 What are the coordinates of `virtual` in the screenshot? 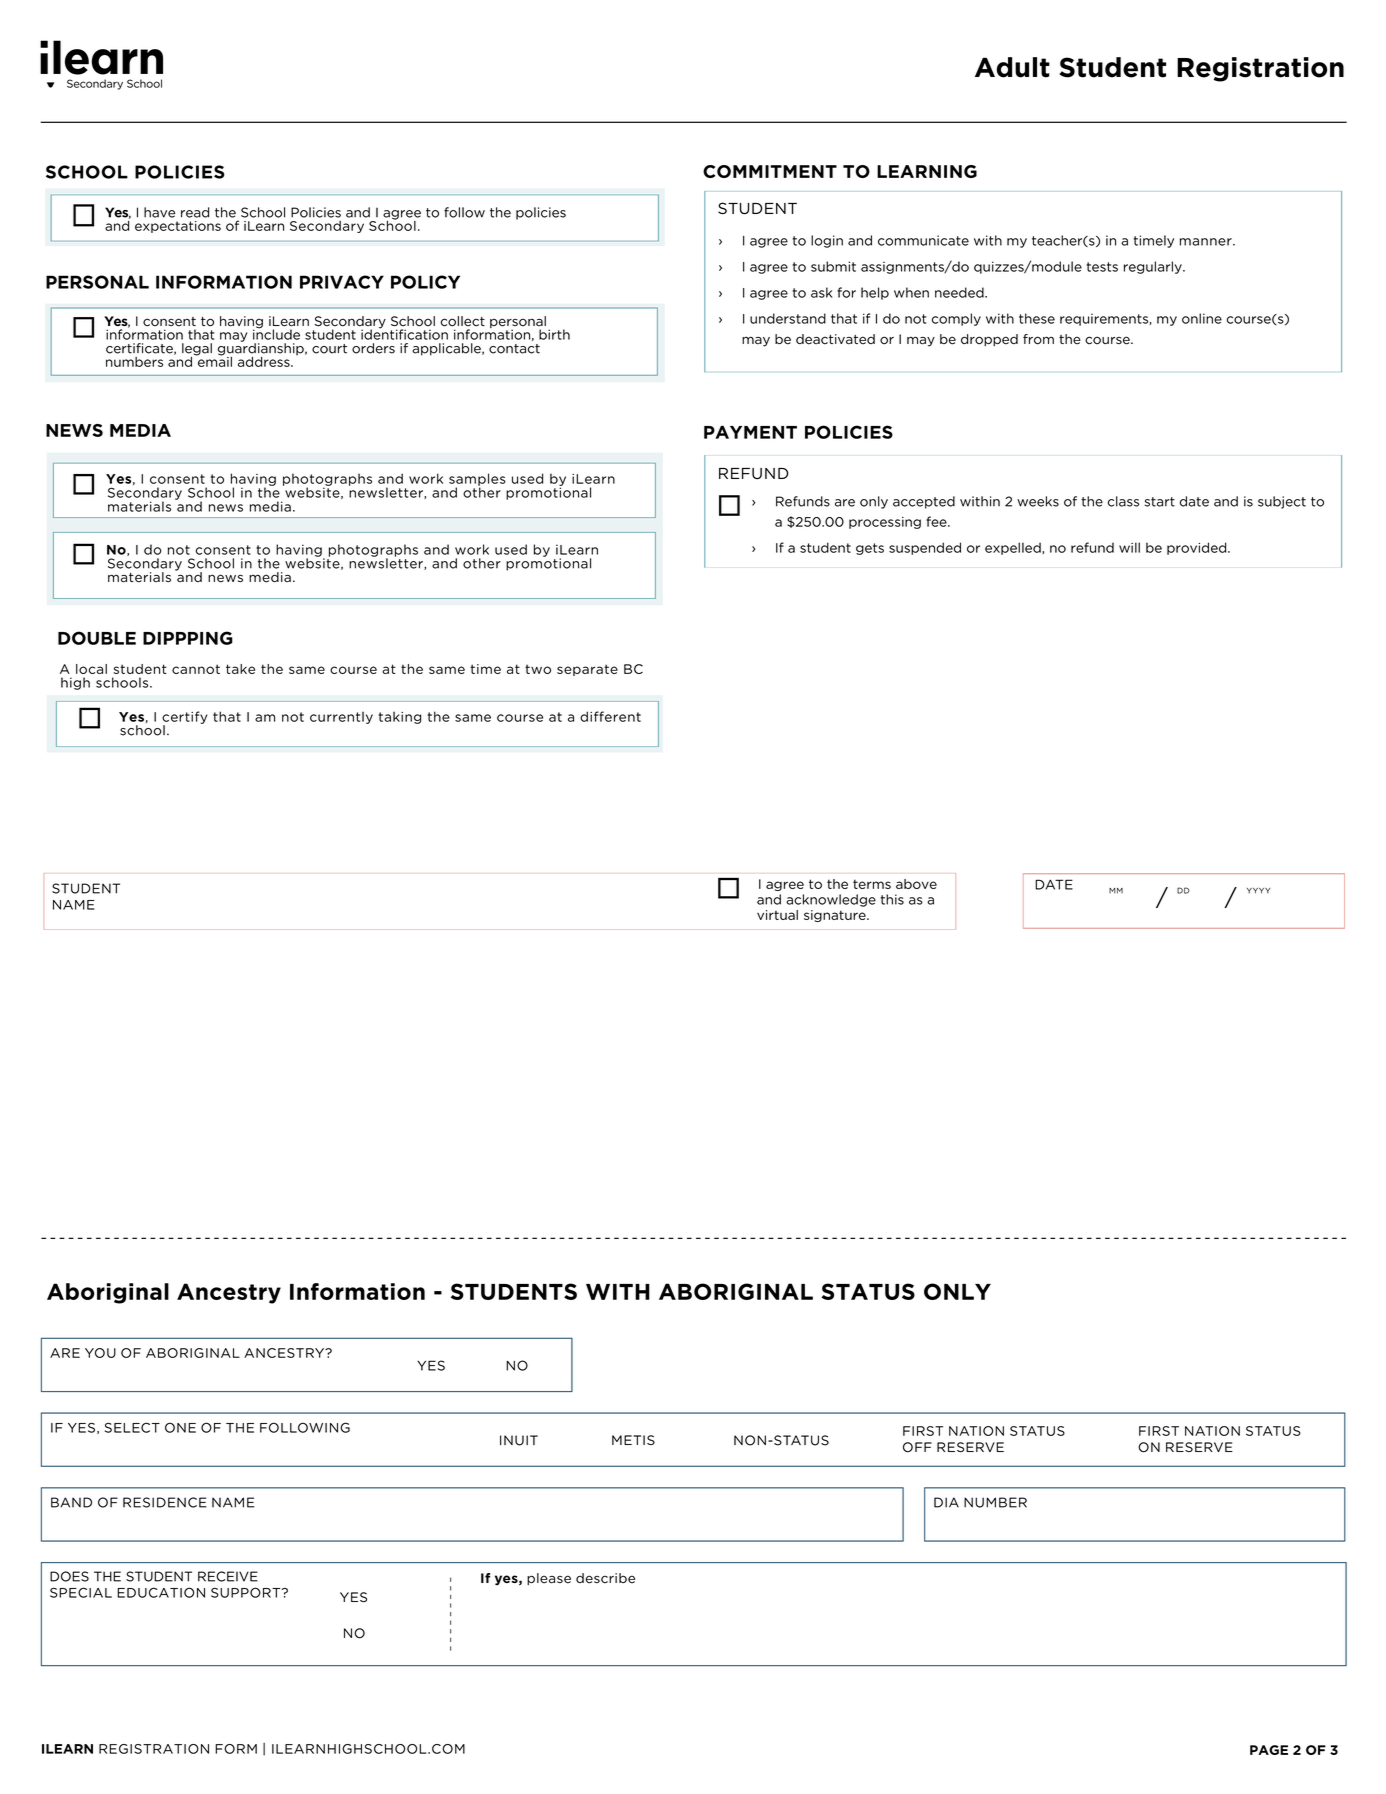 It's located at (777, 915).
